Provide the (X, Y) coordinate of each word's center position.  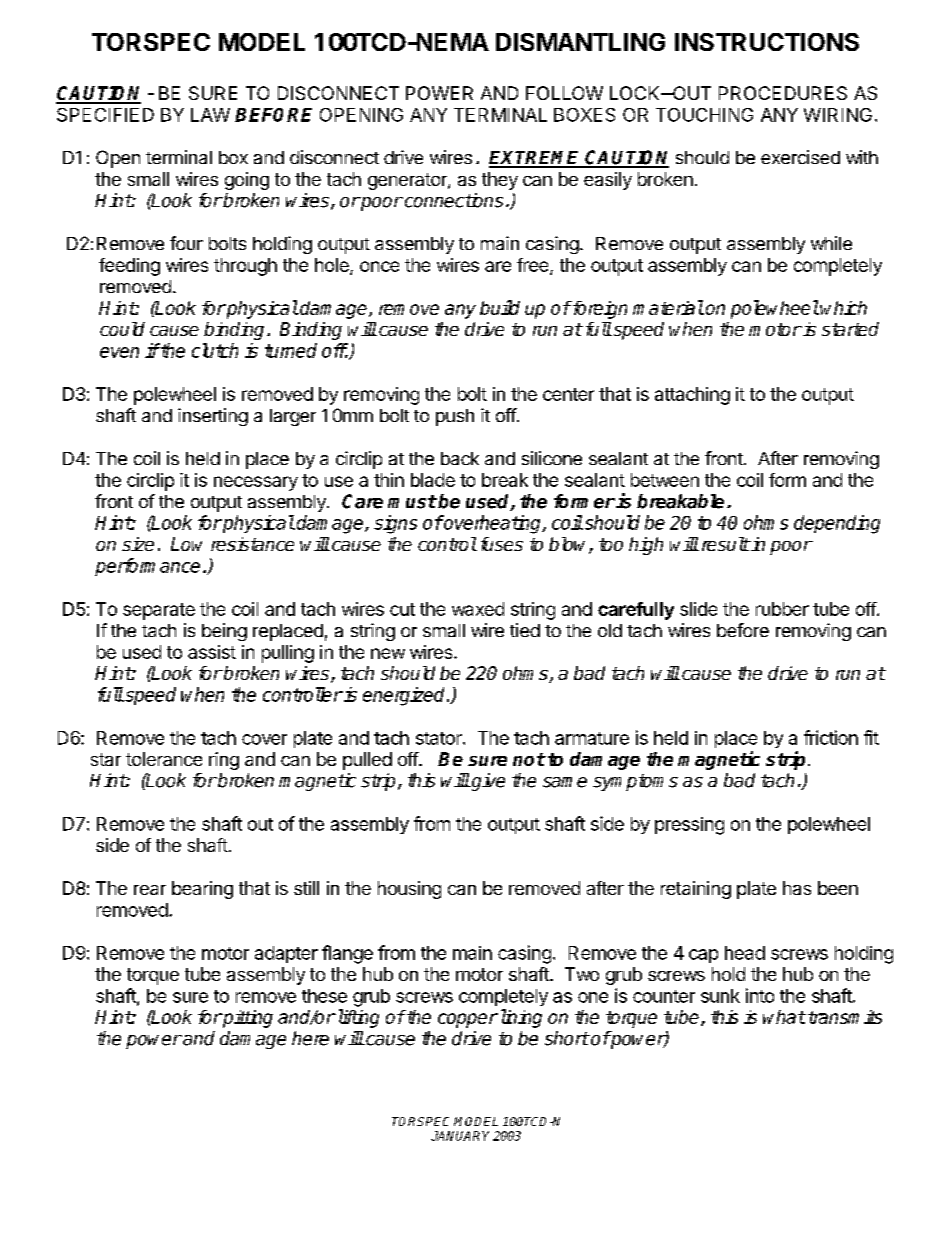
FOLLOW (564, 93)
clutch (215, 350)
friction (831, 737)
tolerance (164, 759)
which (843, 308)
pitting (247, 1019)
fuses (502, 544)
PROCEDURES (783, 93)
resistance (252, 544)
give (487, 782)
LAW (210, 115)
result (726, 544)
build (500, 307)
